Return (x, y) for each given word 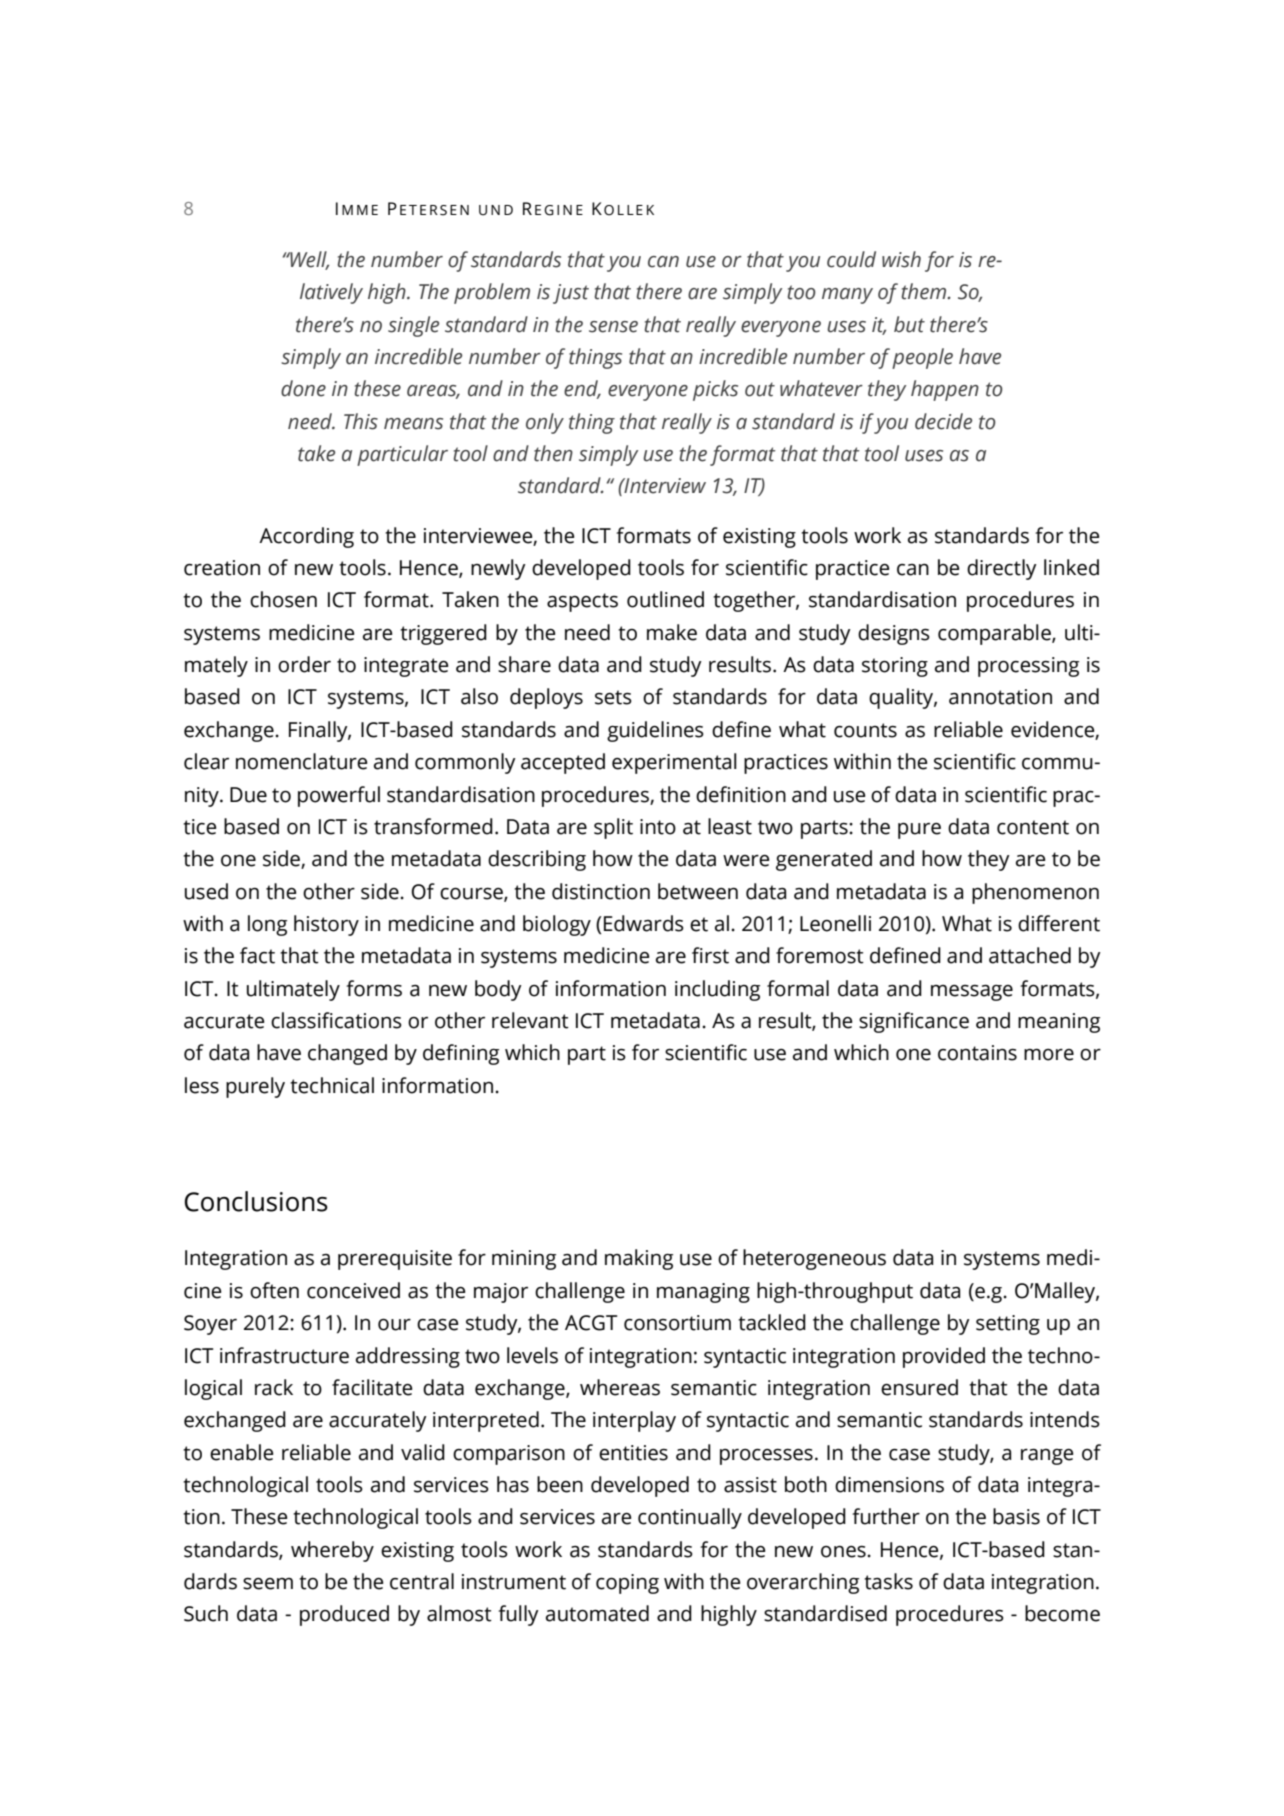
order (304, 664)
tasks (888, 1581)
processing (1028, 667)
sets (613, 697)
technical (332, 1085)
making (639, 1259)
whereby (332, 1551)
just (571, 294)
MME (360, 210)
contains (977, 1053)
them (925, 291)
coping (627, 1584)
